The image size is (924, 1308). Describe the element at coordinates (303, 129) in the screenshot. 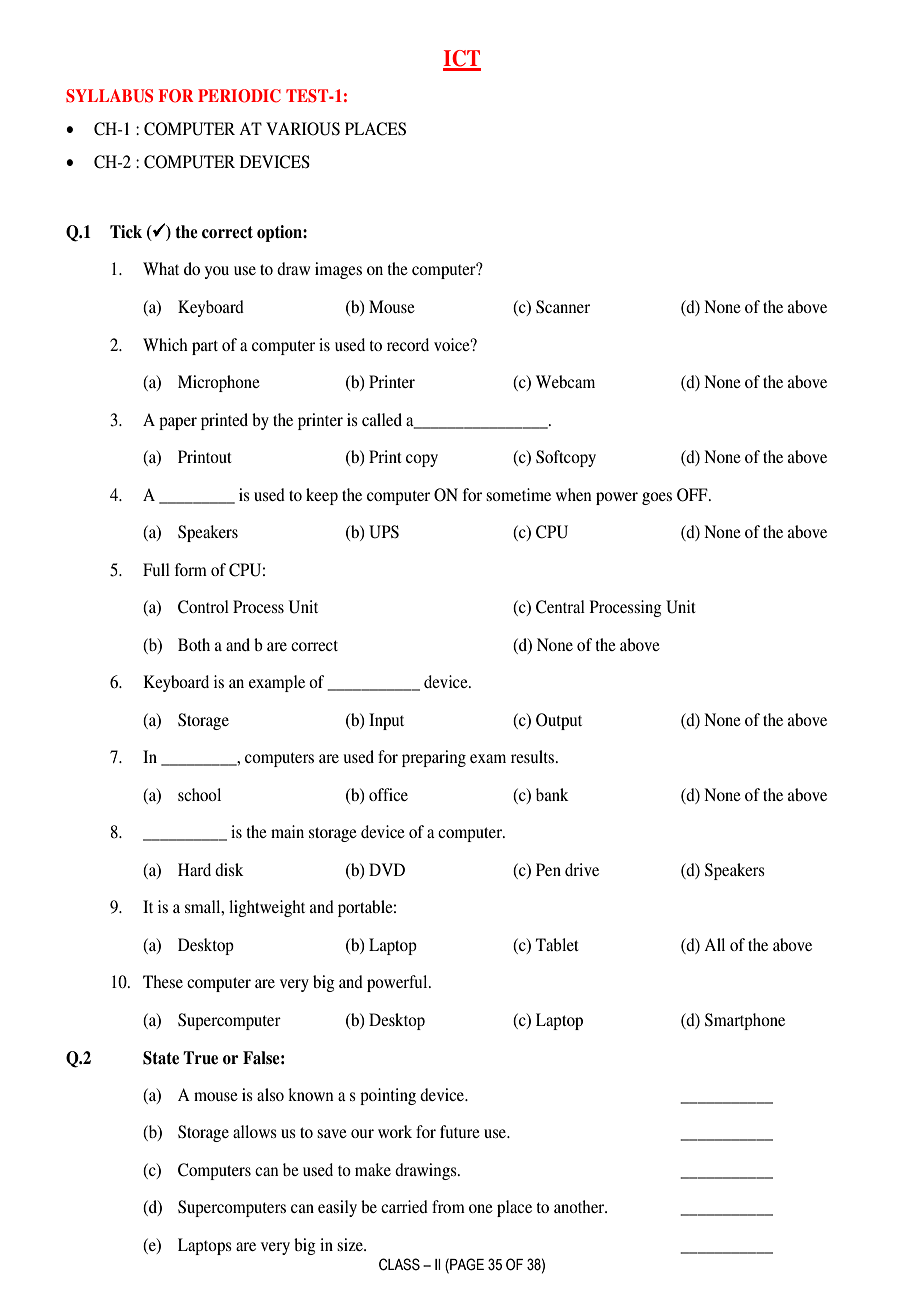

I see `VARIOUS` at that location.
